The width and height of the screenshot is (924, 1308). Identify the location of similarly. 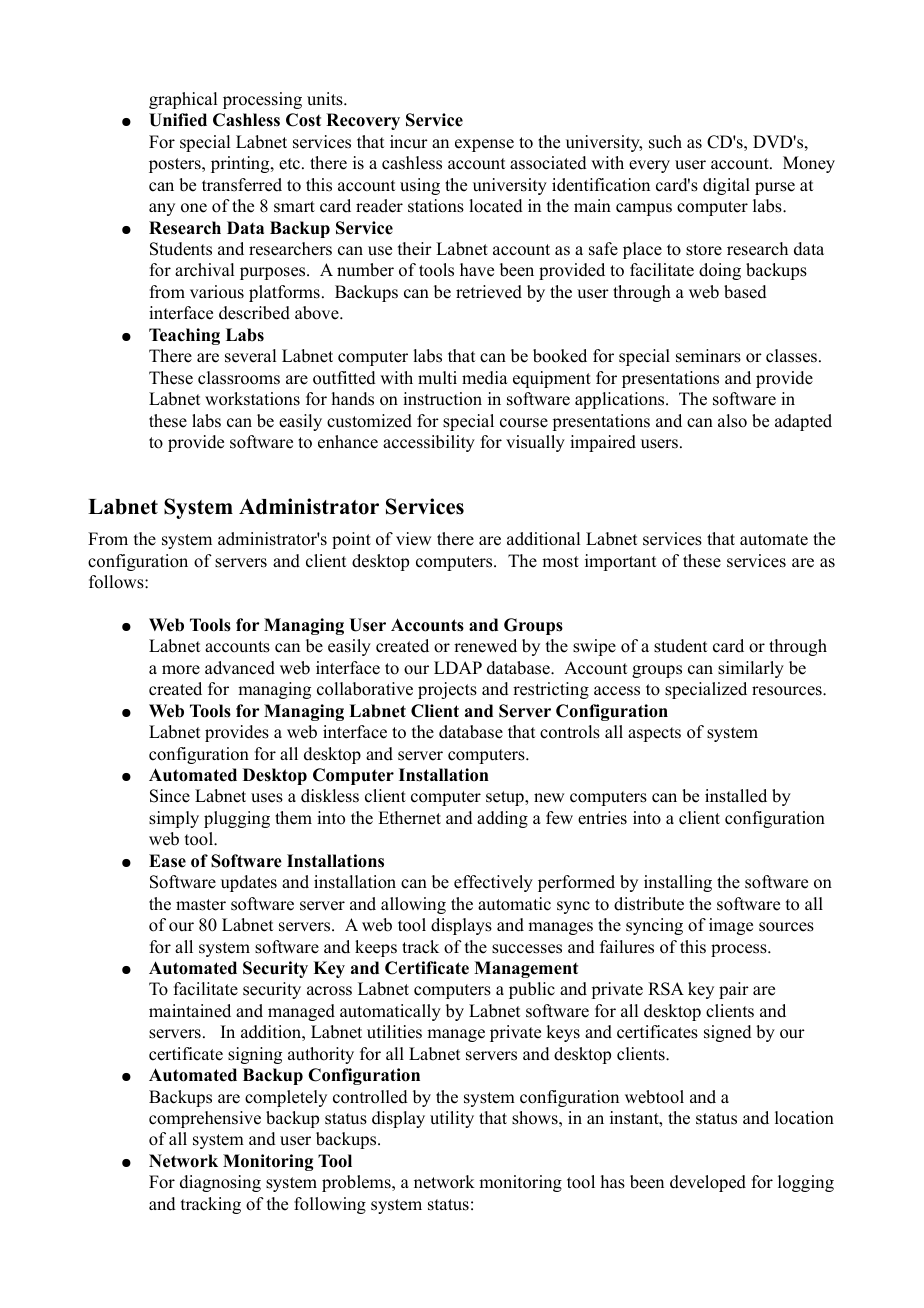
(751, 669).
